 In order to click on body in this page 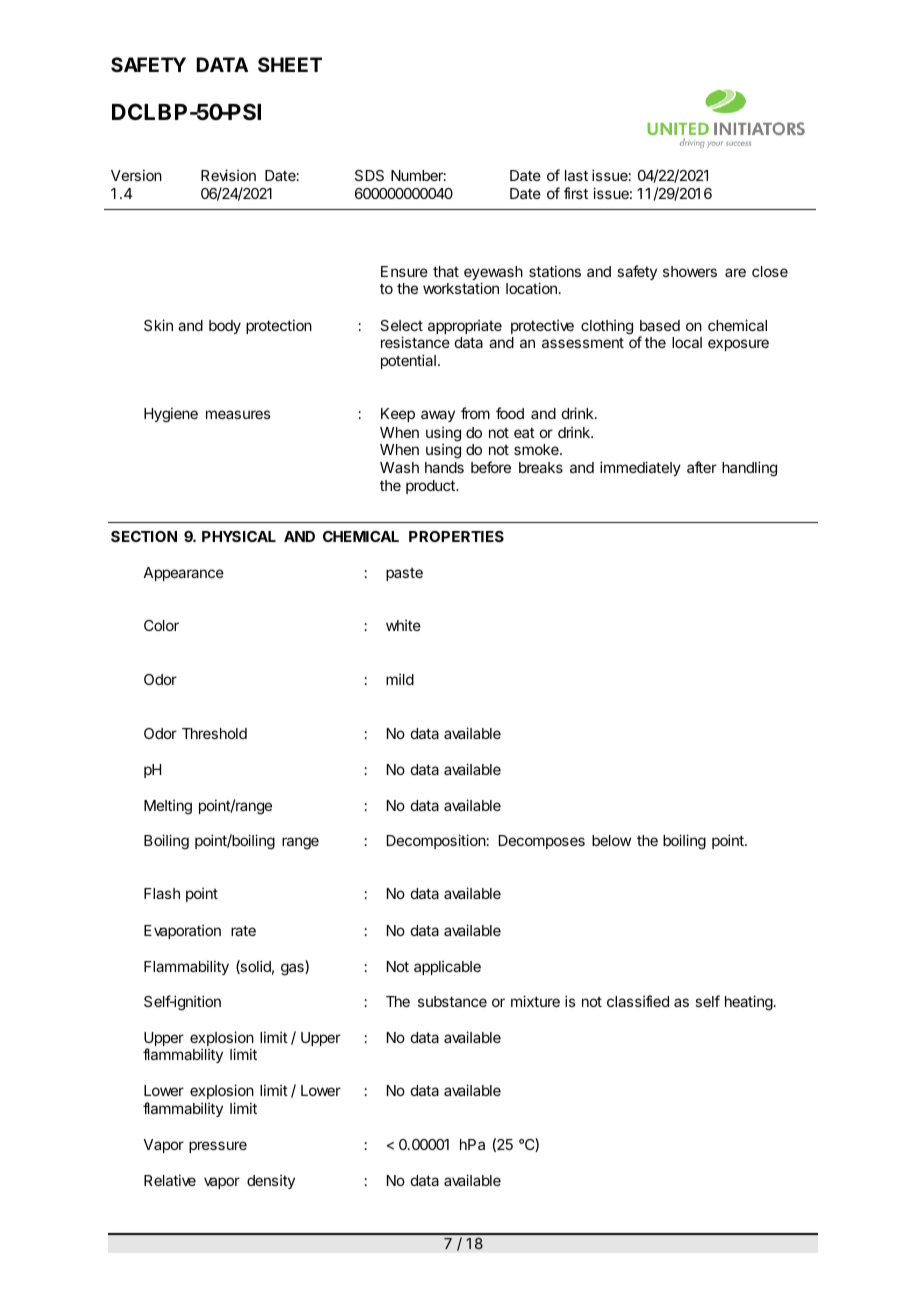, I will do `click(225, 327)`.
